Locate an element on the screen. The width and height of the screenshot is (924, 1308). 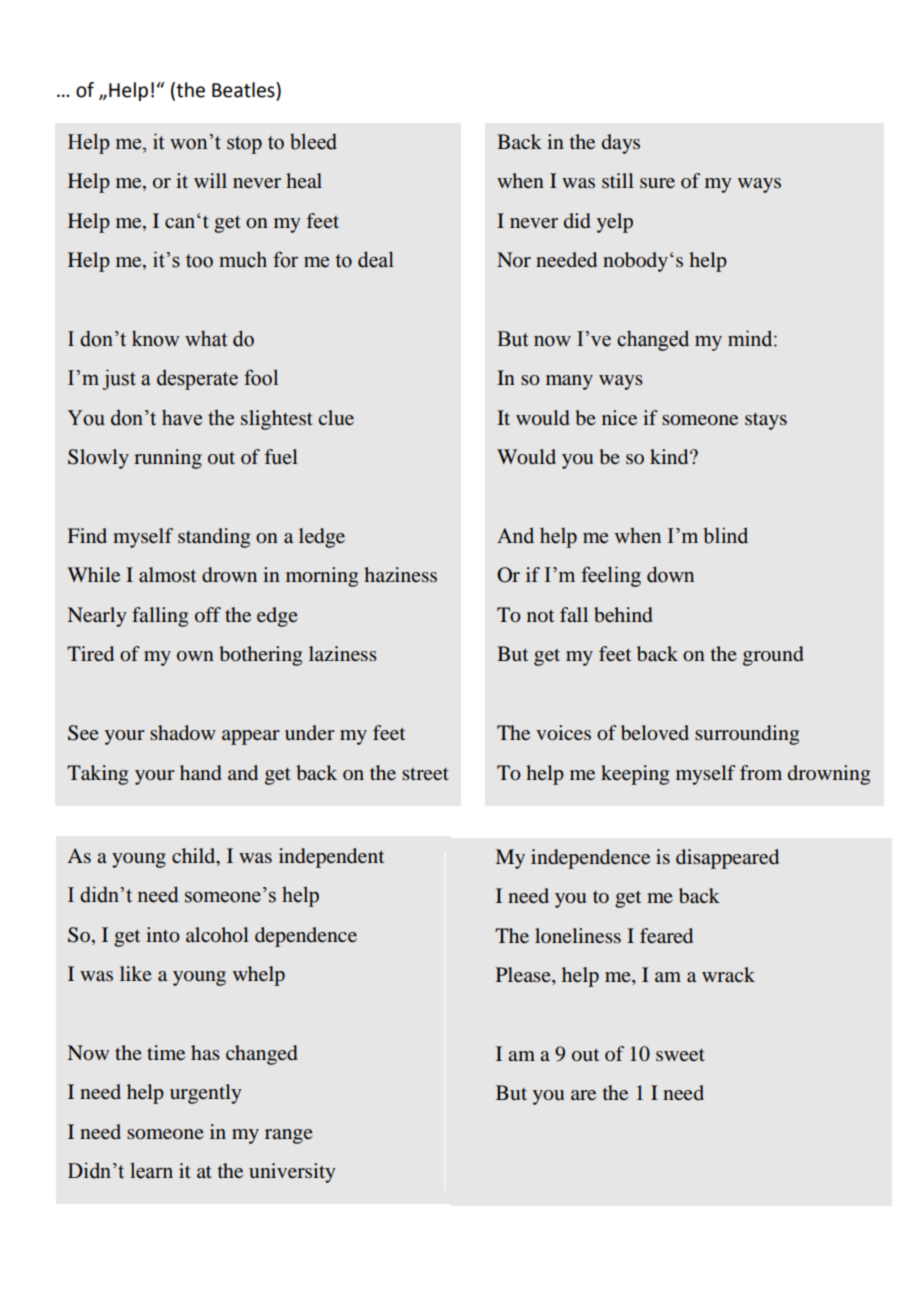
running is located at coordinates (168, 459).
